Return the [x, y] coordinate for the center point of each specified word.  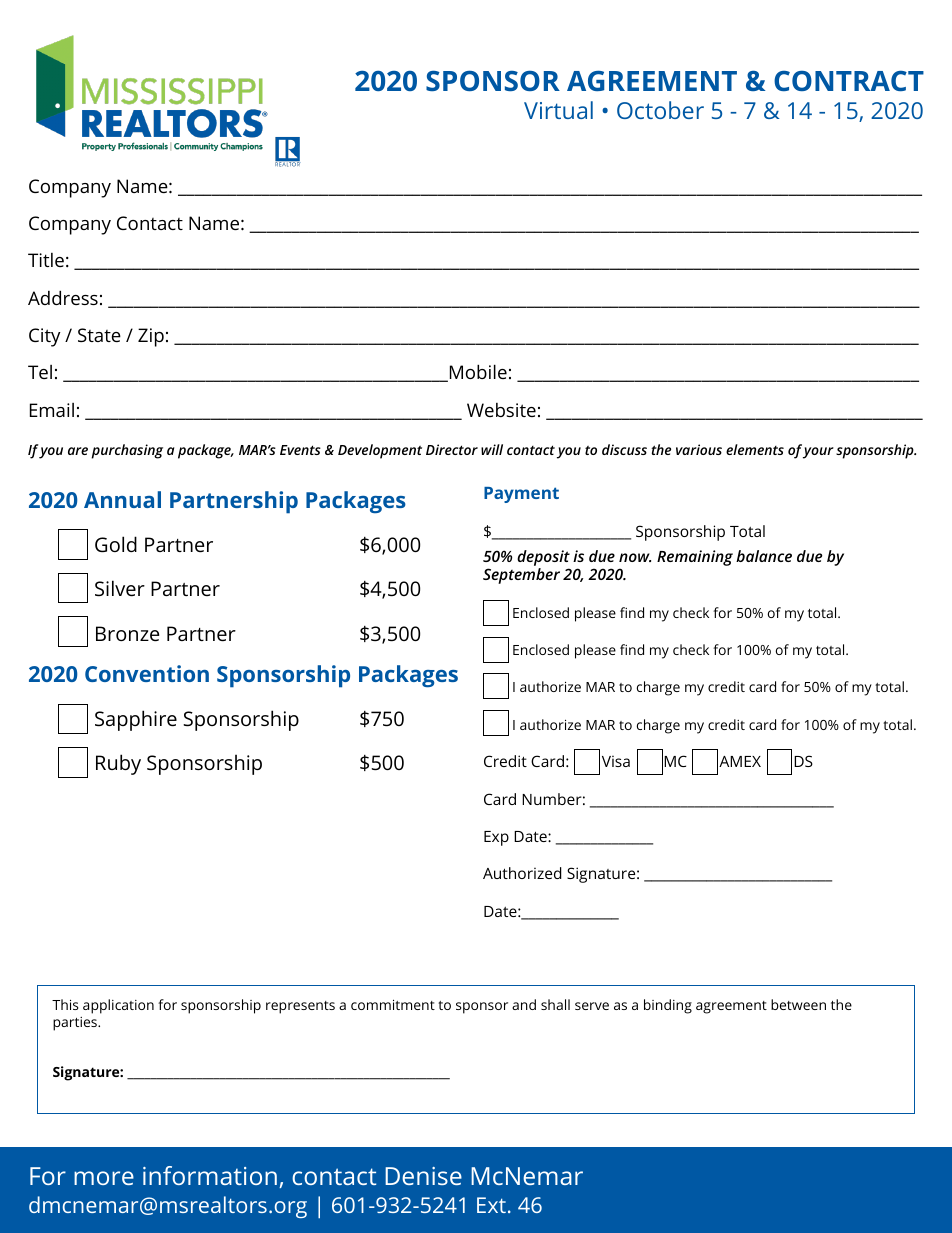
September [521, 576]
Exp [496, 838]
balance [764, 556]
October [660, 110]
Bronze [127, 633]
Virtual [558, 110]
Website [501, 410]
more [104, 1178]
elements [755, 449]
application [118, 1006]
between [798, 1004]
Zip [151, 337]
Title [46, 260]
